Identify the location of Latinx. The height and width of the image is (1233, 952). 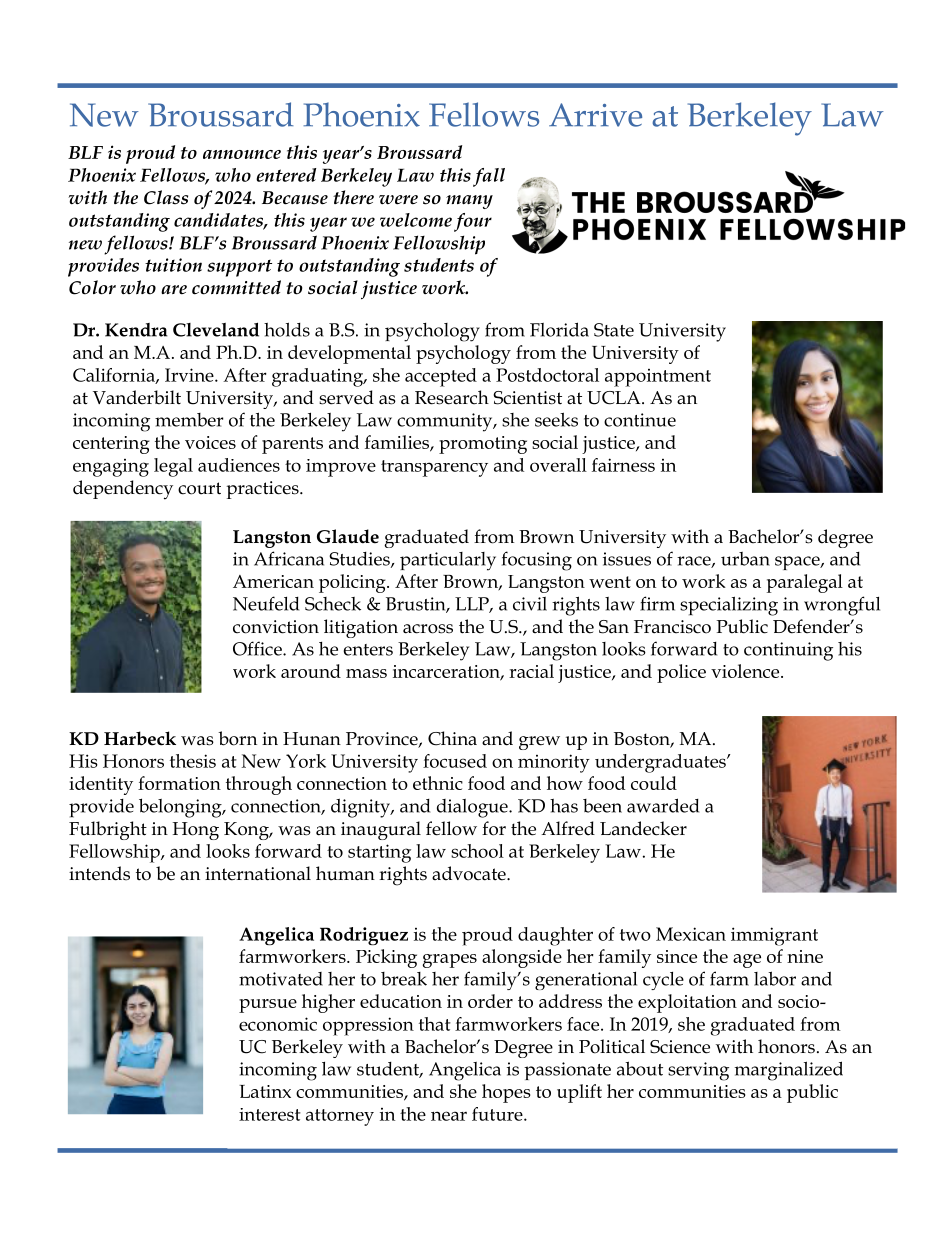
(265, 1091).
